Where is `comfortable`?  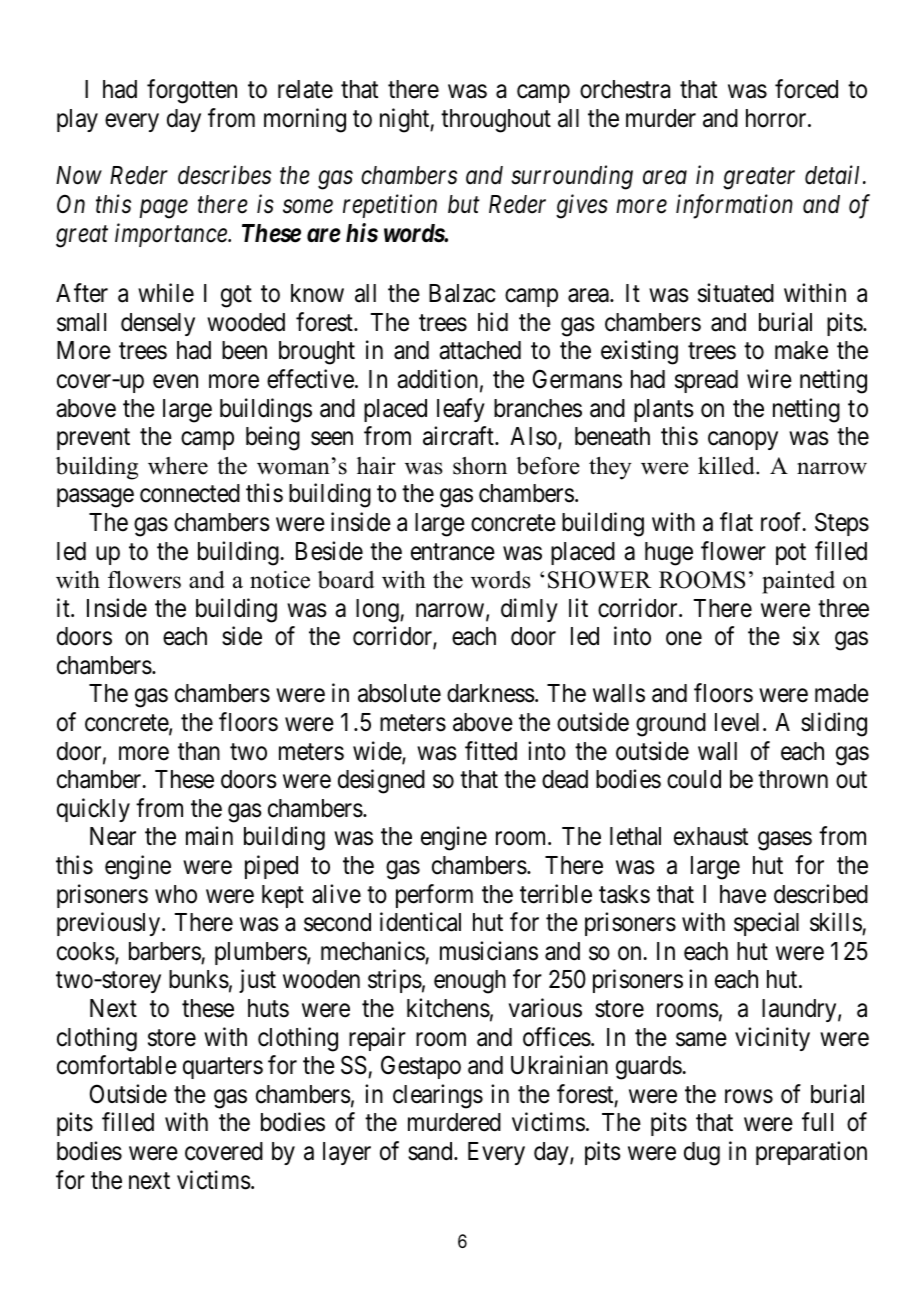 comfortable is located at coordinates (117, 1065).
